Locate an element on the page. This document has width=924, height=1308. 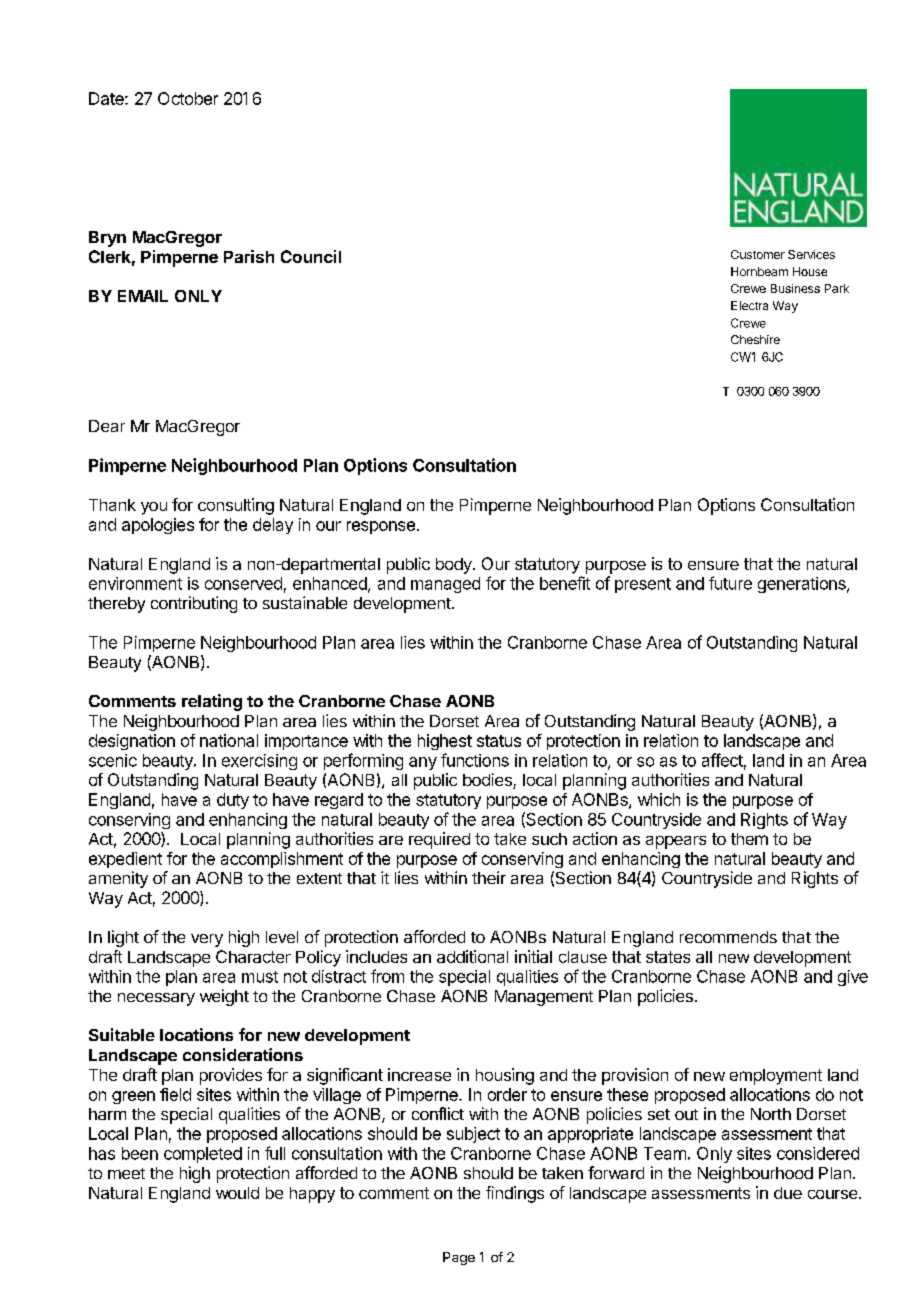
Customer is located at coordinates (758, 254).
